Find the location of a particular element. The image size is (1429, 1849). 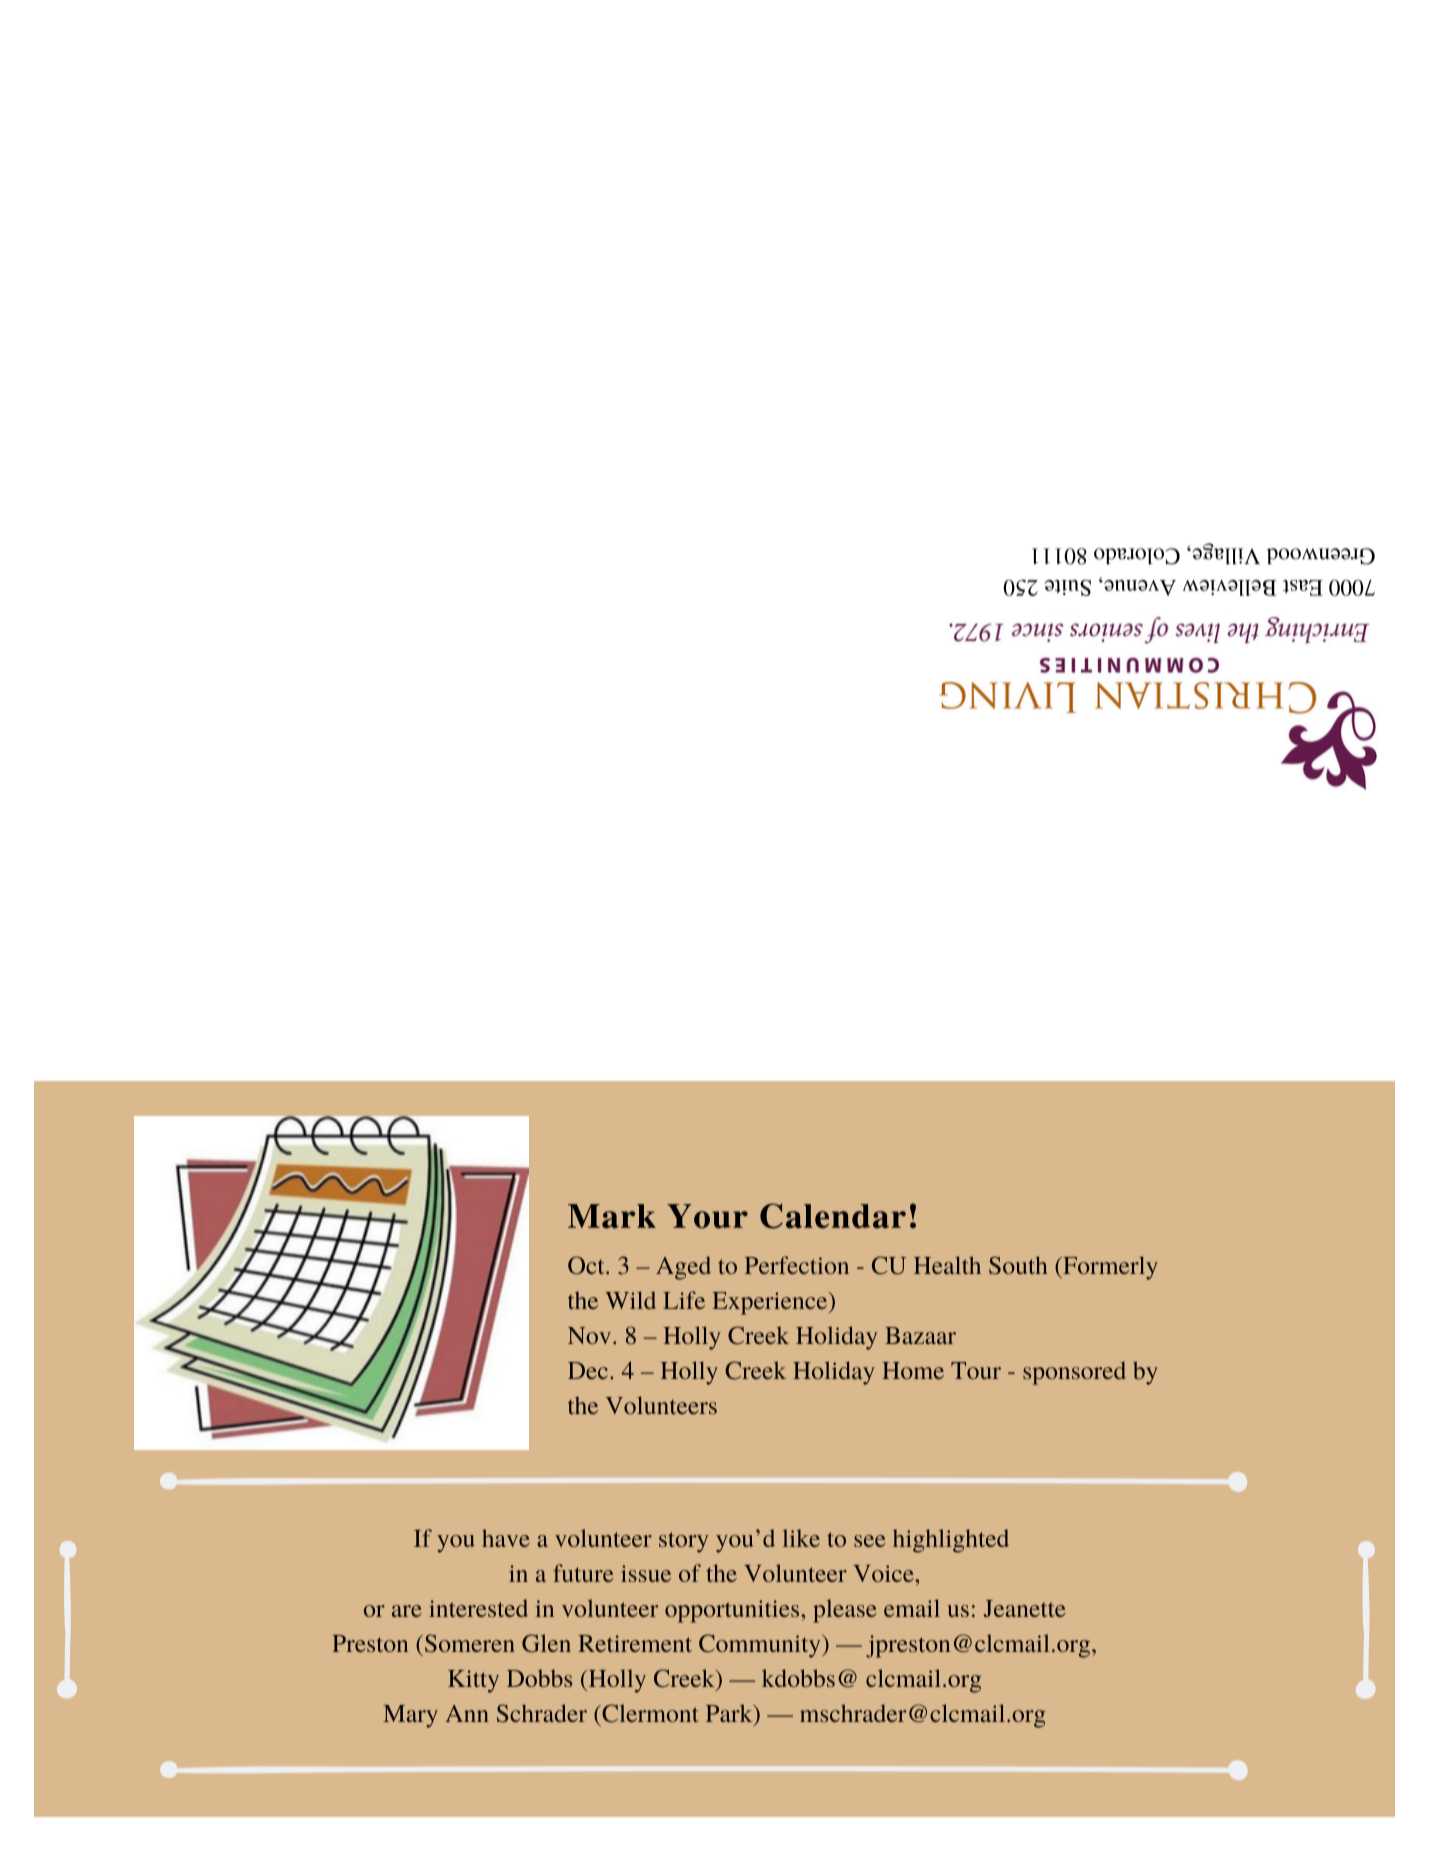

South is located at coordinates (1018, 1265).
